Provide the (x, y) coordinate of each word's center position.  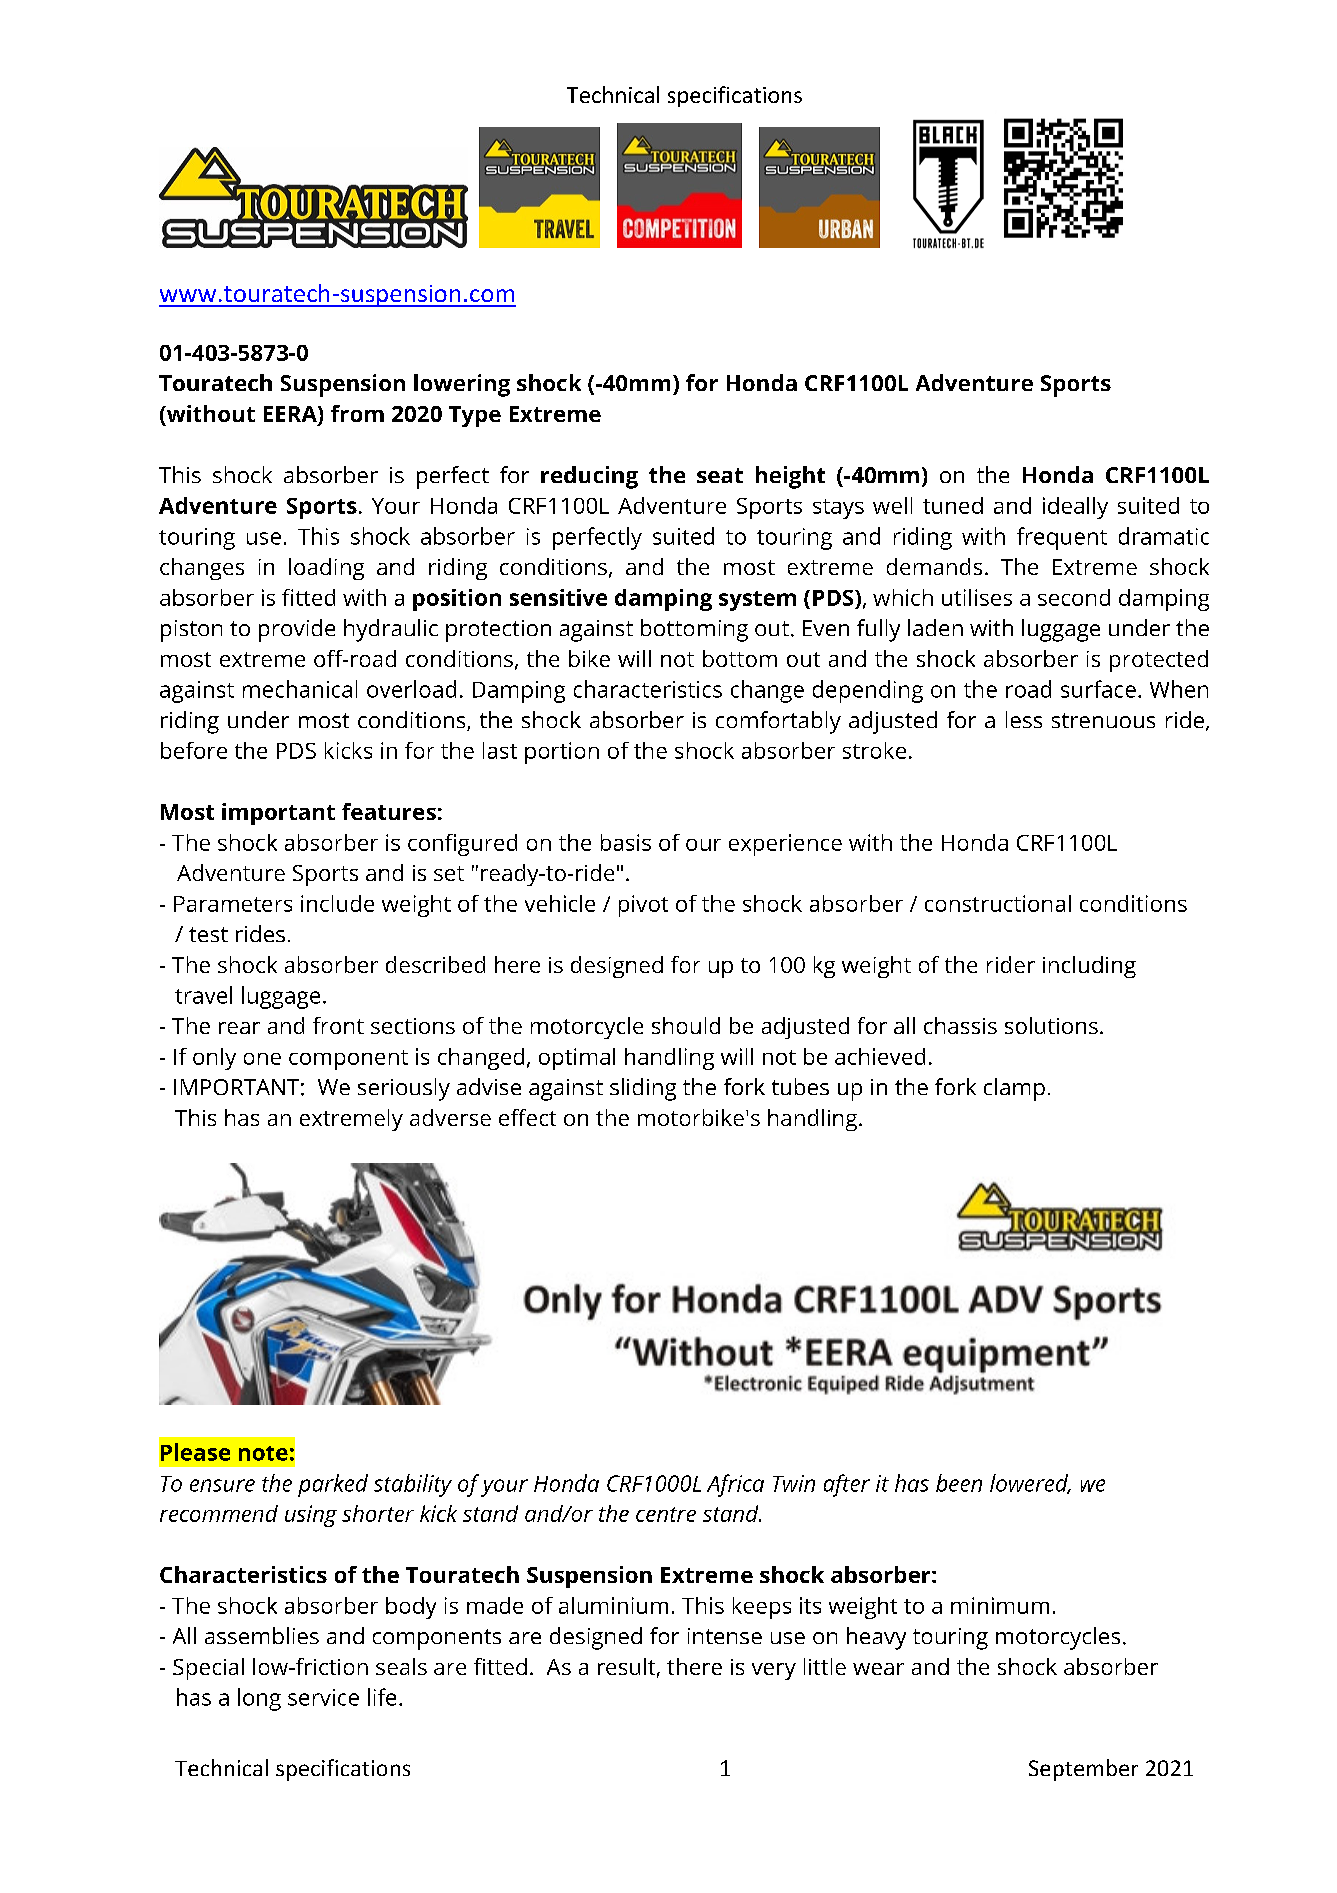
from (357, 413)
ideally (1075, 508)
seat (720, 475)
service (323, 1697)
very (774, 1671)
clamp (1014, 1089)
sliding (643, 1089)
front (338, 1025)
